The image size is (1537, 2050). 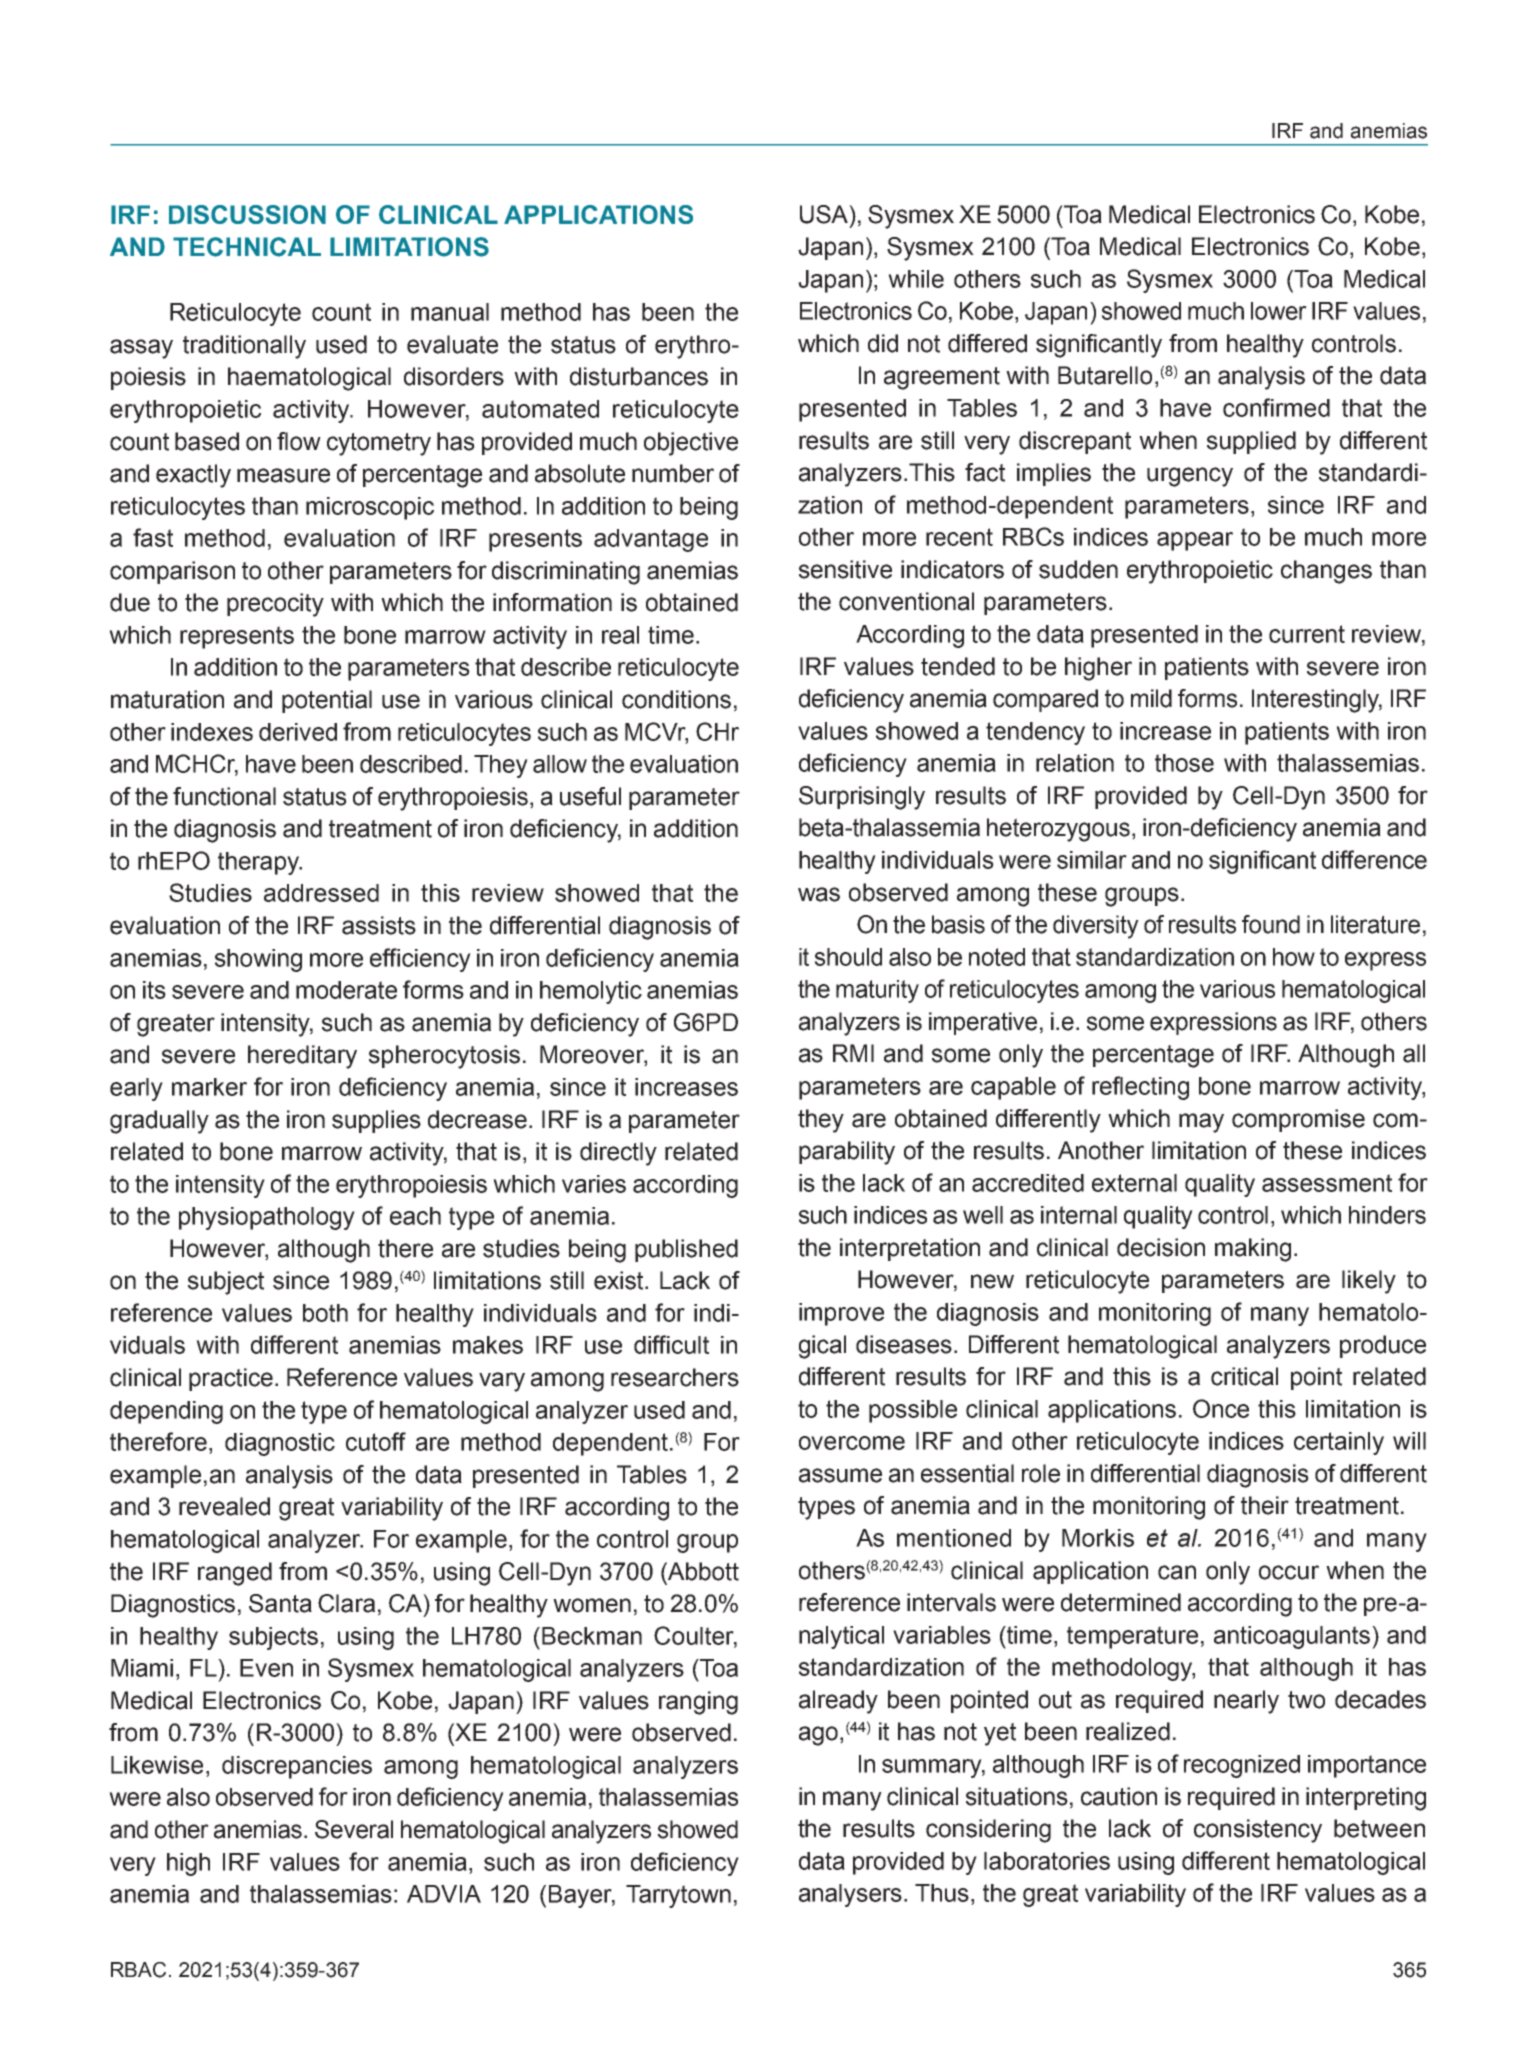 I want to click on USA, so click(x=825, y=214).
